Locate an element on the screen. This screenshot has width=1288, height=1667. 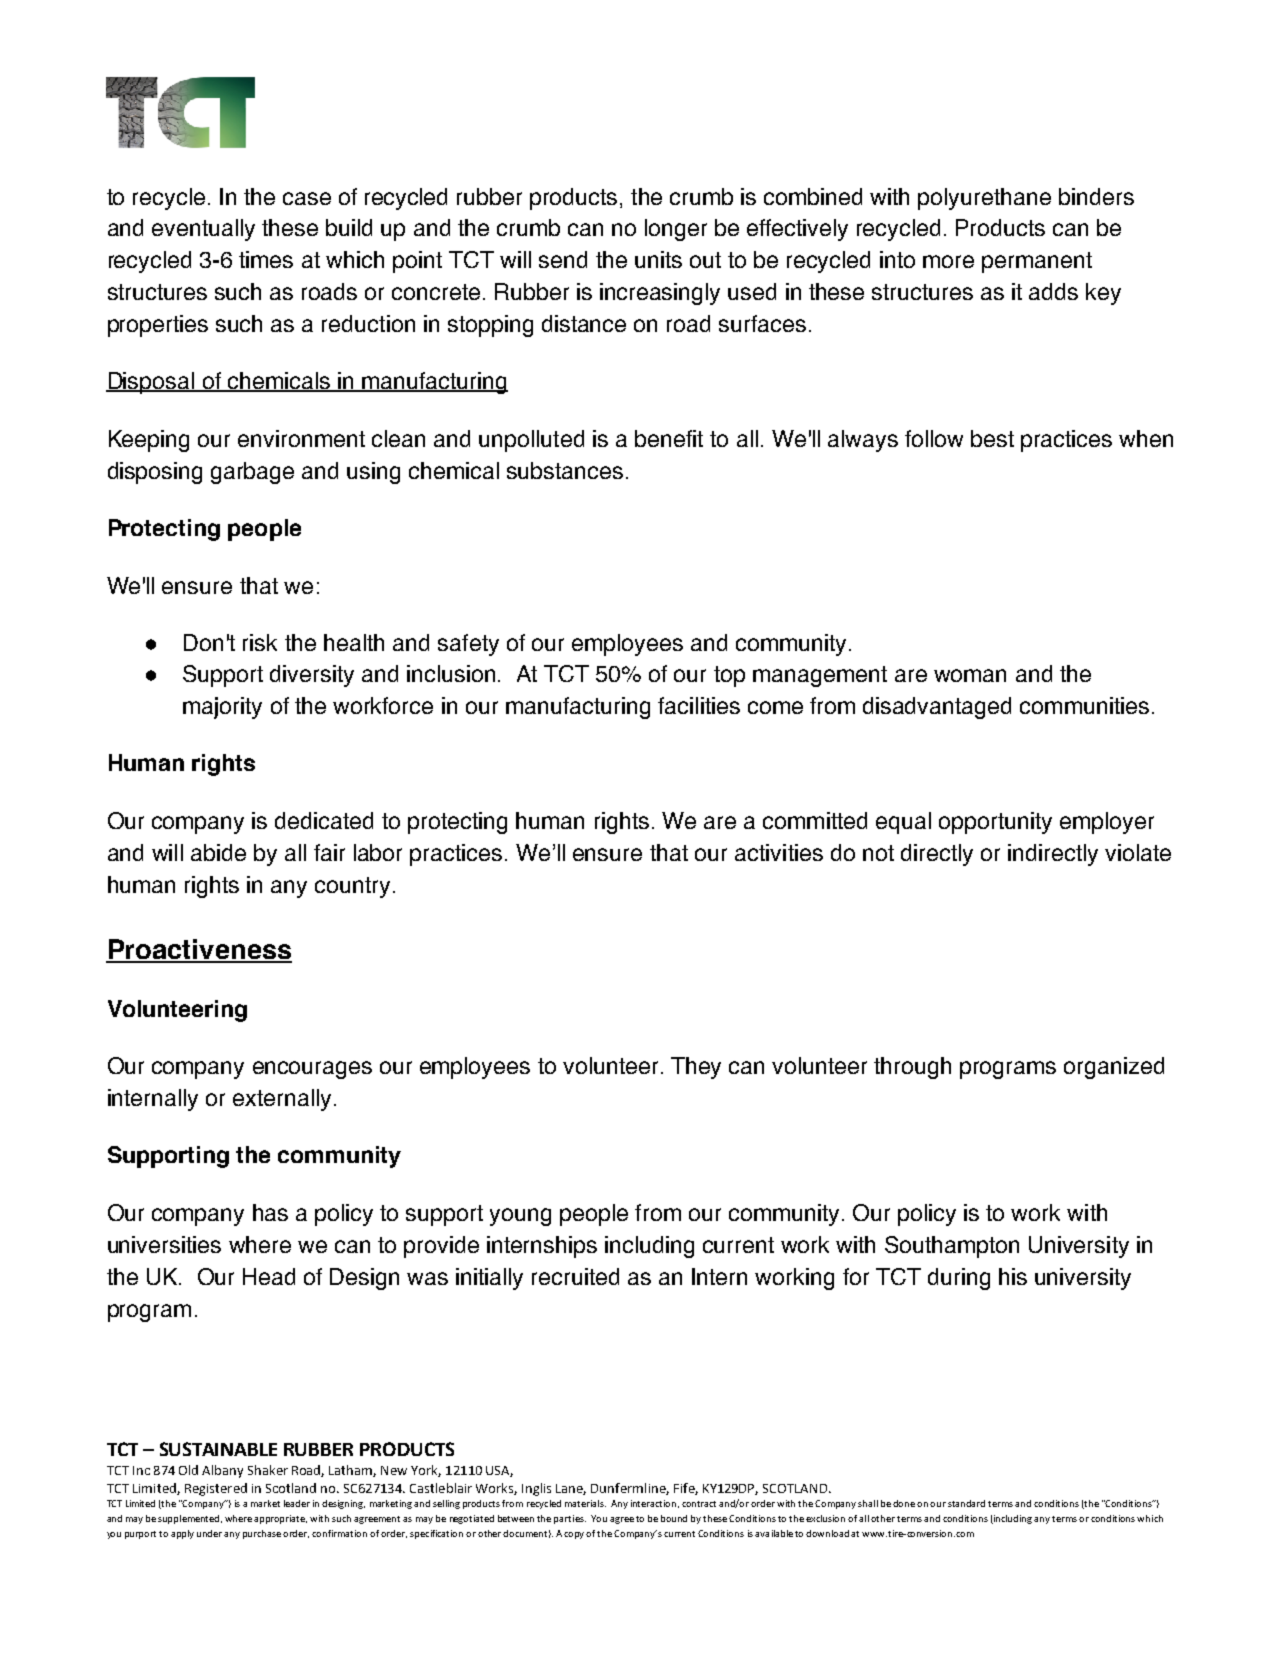
opportunity is located at coordinates (995, 823).
